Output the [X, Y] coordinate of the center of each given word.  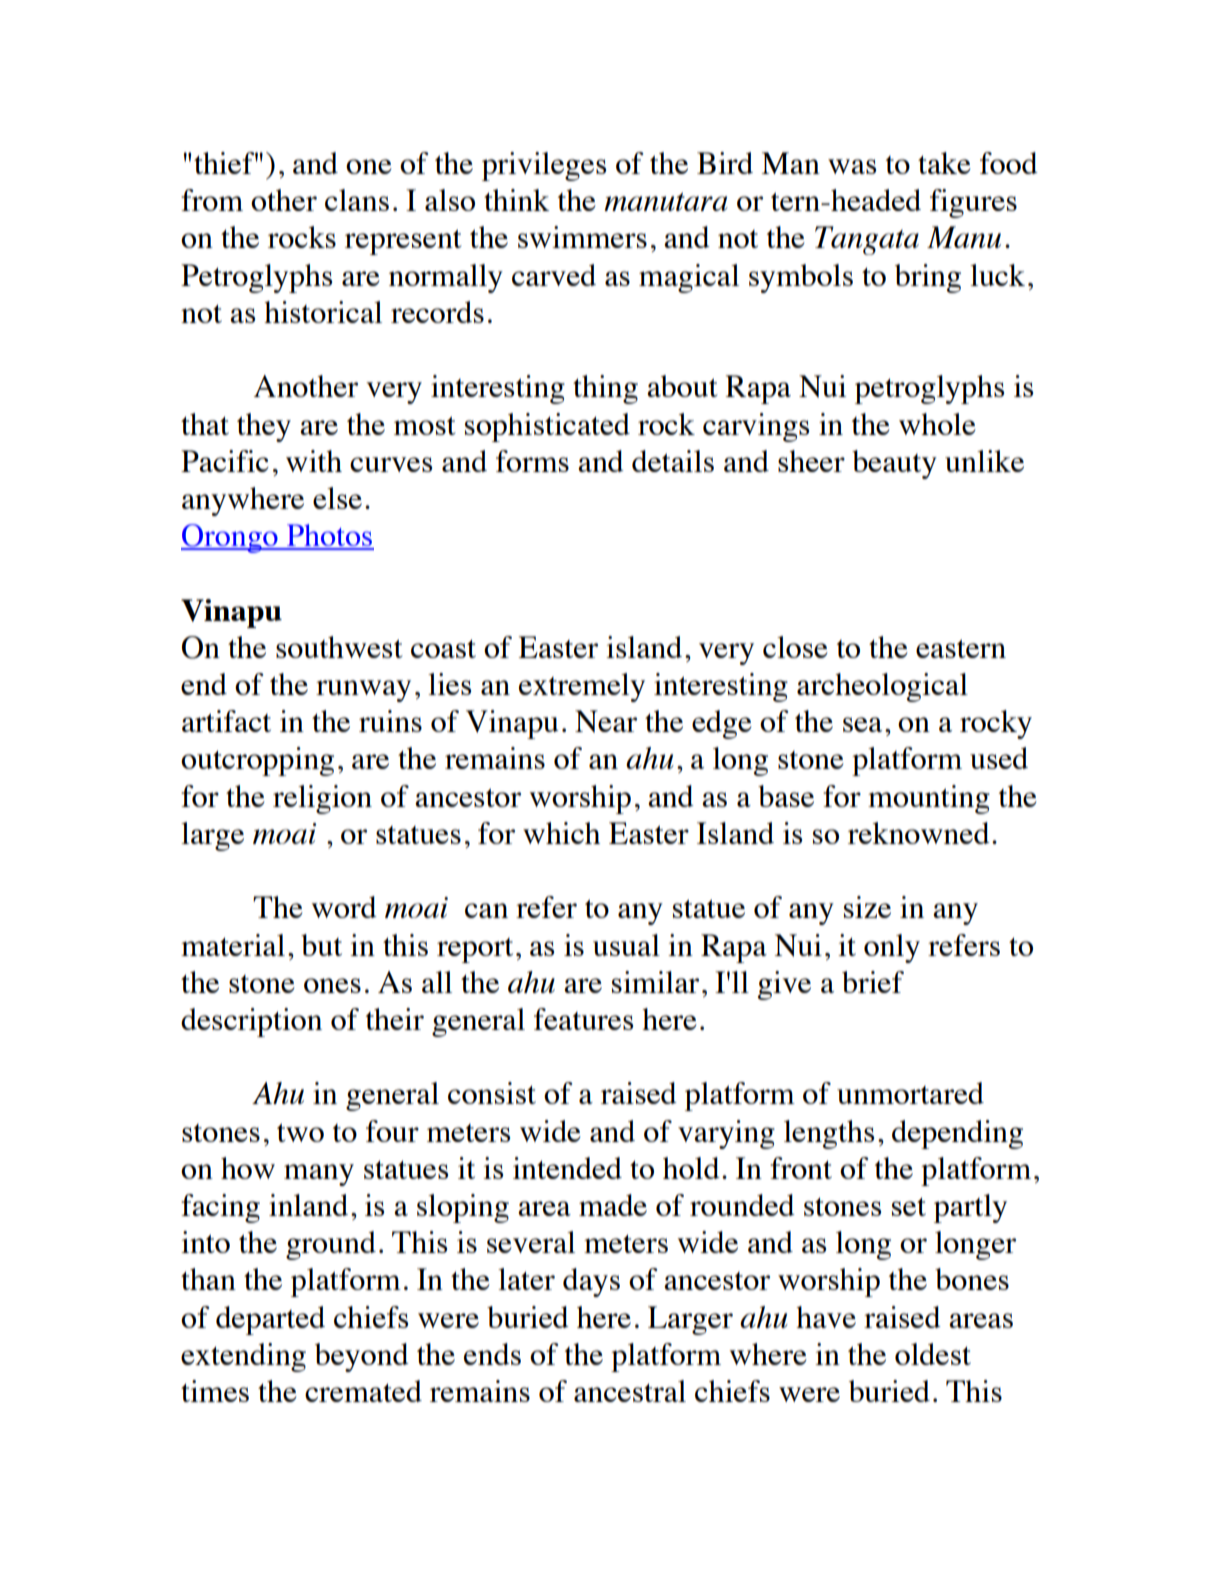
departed [270, 1320]
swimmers [582, 237]
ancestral [630, 1391]
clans [357, 200]
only [892, 948]
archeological [882, 687]
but [321, 945]
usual [626, 945]
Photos [329, 536]
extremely [582, 687]
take [944, 163]
